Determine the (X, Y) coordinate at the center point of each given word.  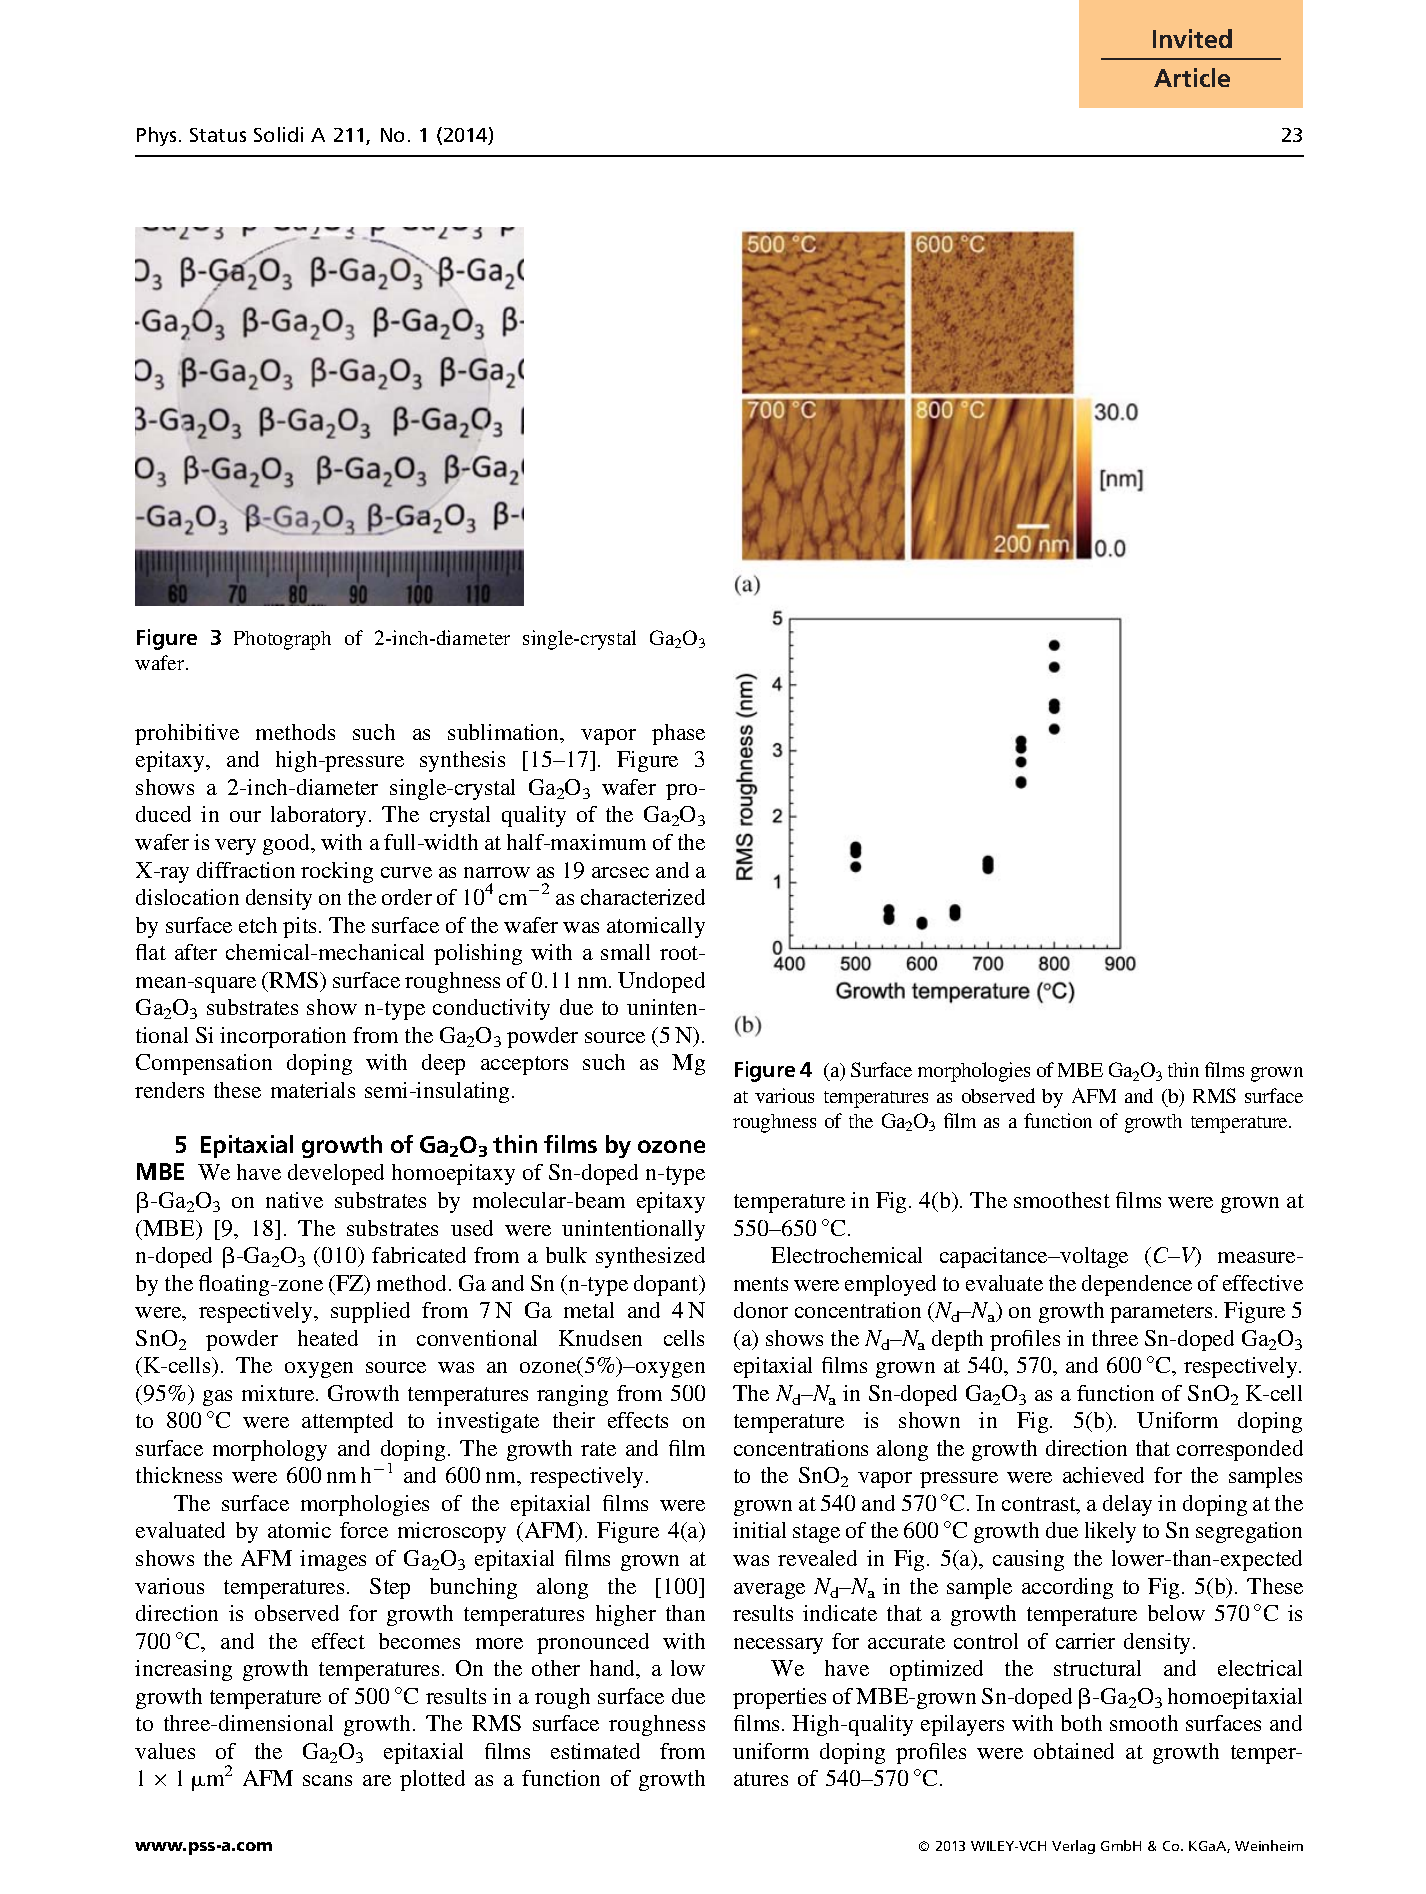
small (625, 952)
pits (299, 927)
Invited (1192, 38)
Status (218, 135)
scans (327, 1780)
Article (1192, 77)
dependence (1137, 1285)
